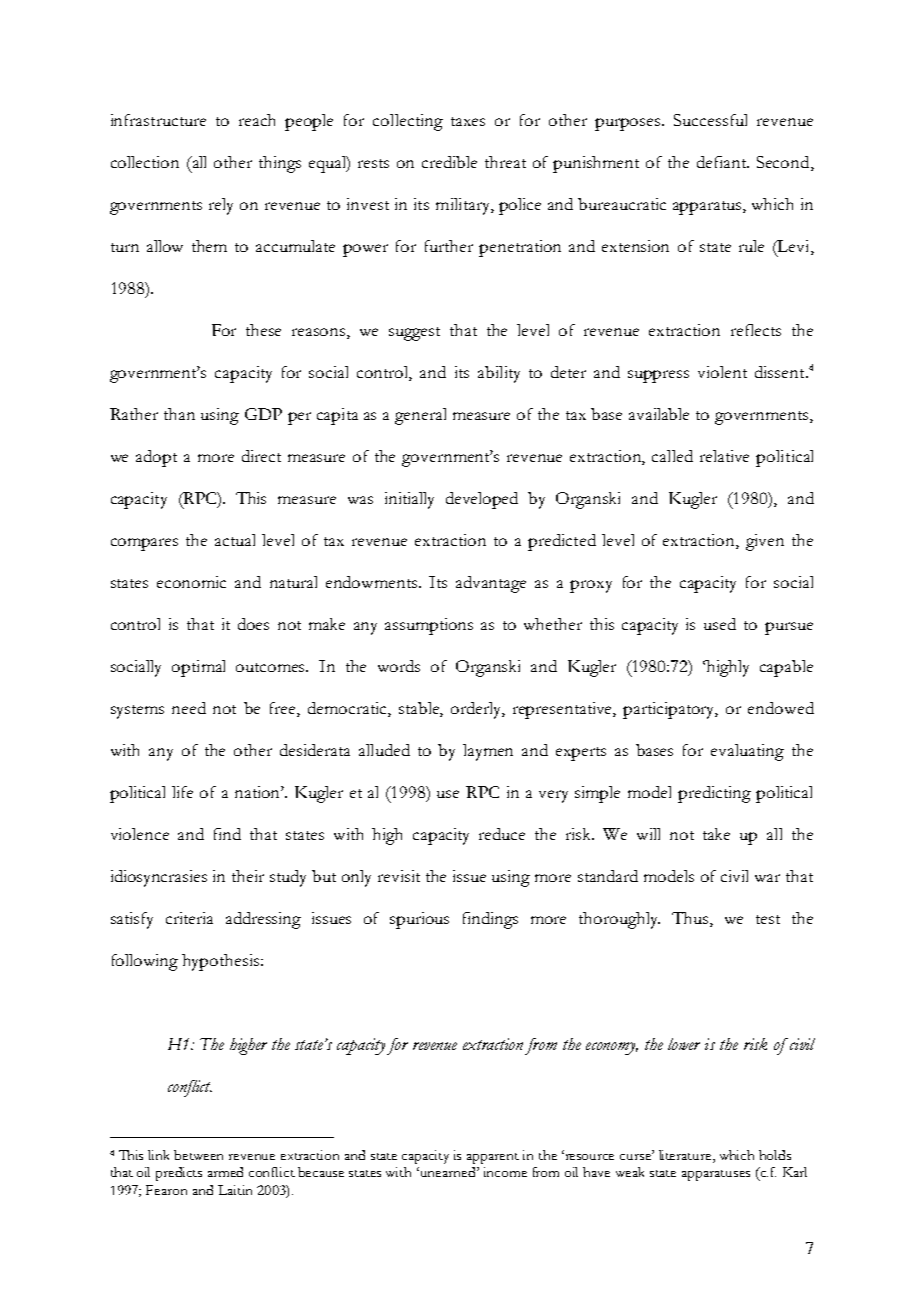 This document has width=924, height=1309. I want to click on apparent, so click(493, 1158).
